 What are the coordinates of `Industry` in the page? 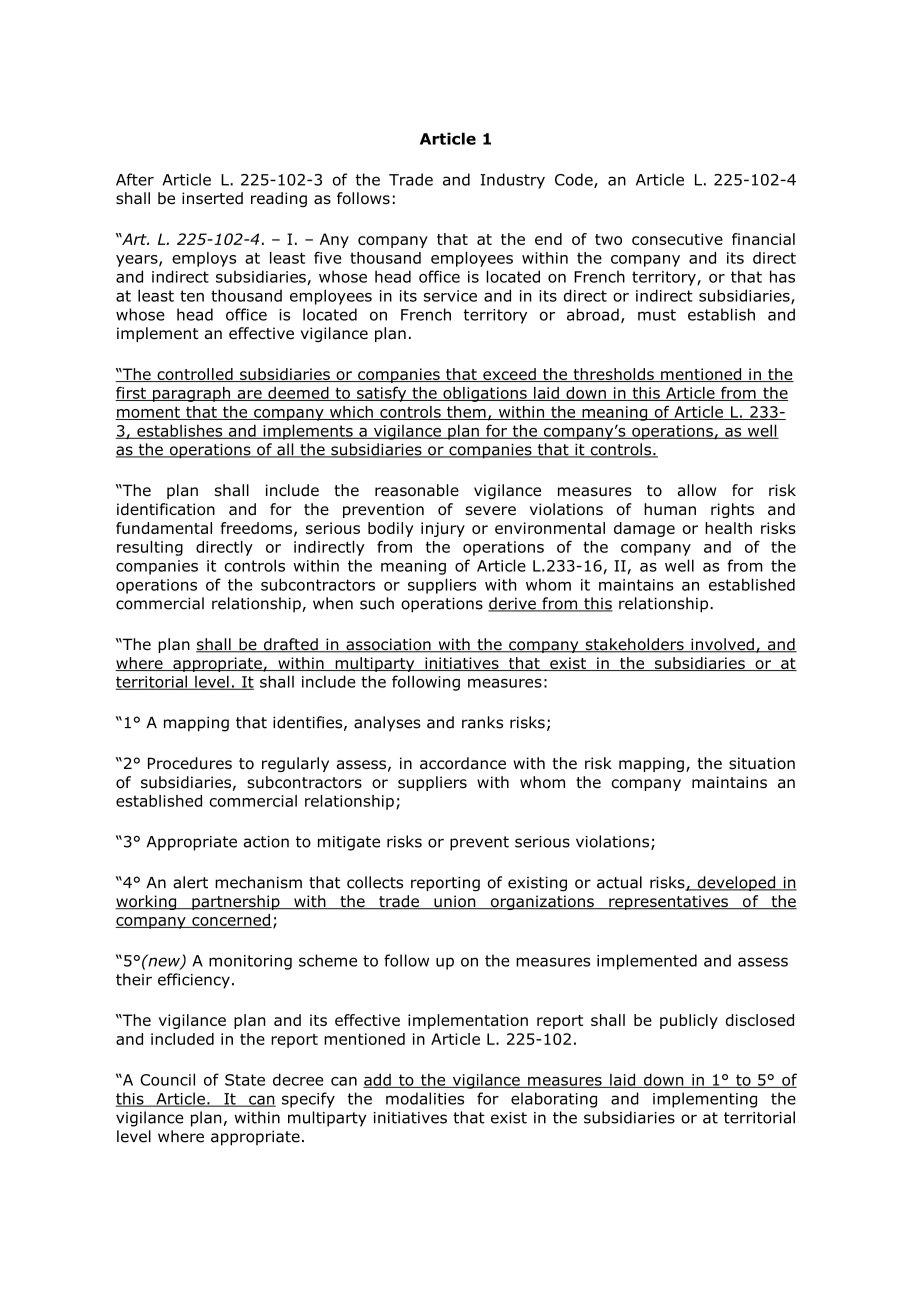 It's located at (512, 181).
